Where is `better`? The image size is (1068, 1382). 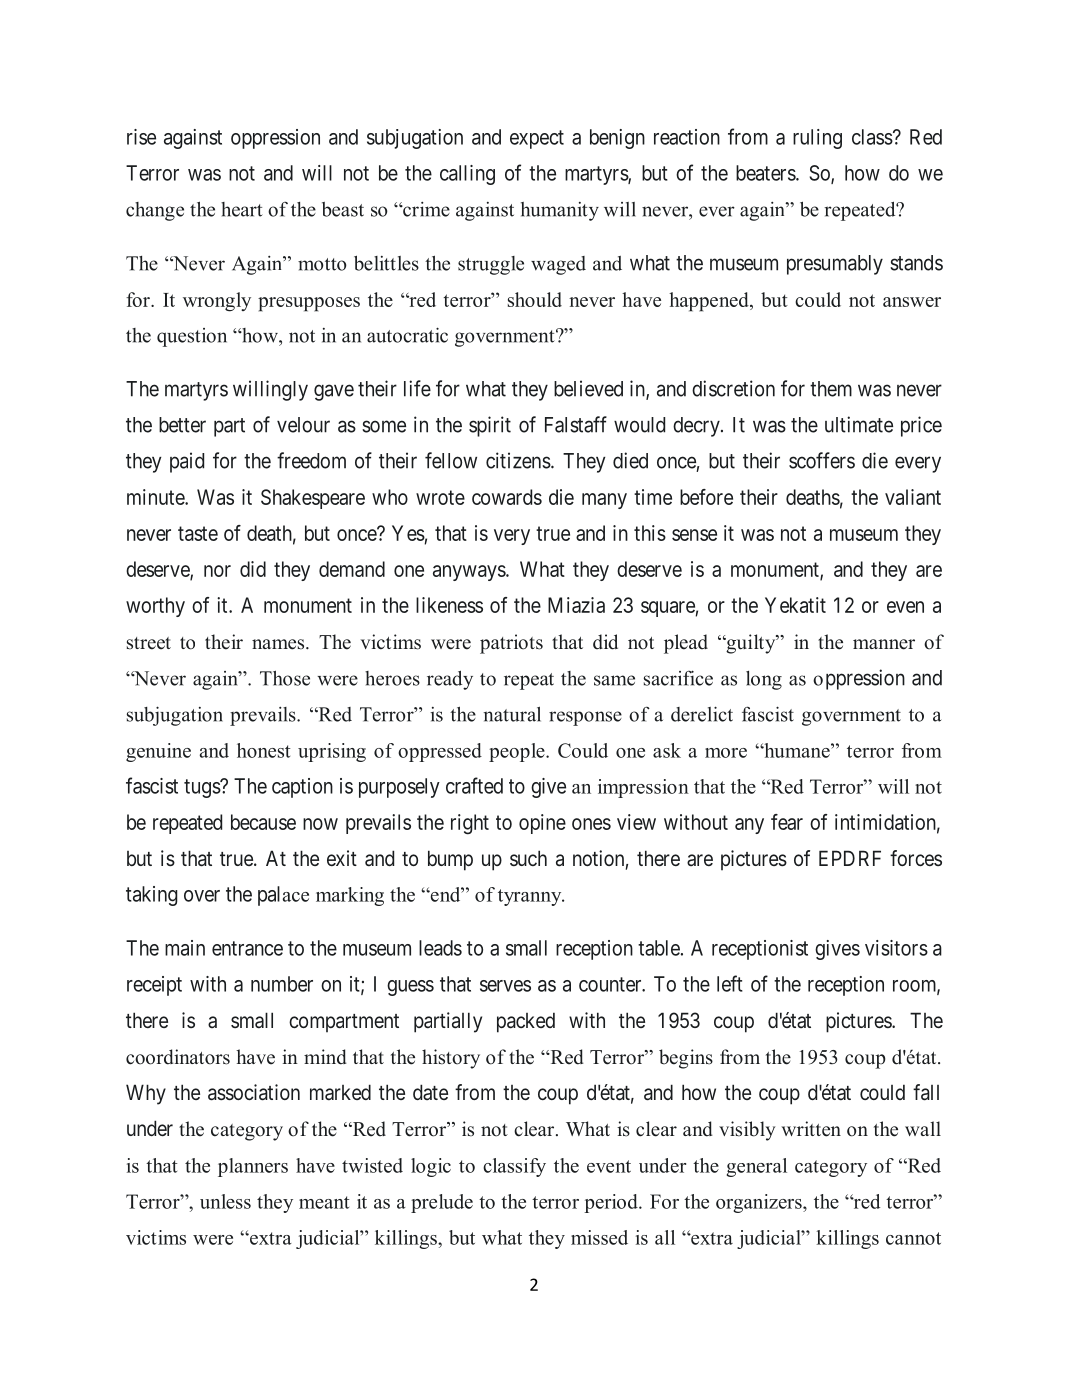
better is located at coordinates (182, 425).
